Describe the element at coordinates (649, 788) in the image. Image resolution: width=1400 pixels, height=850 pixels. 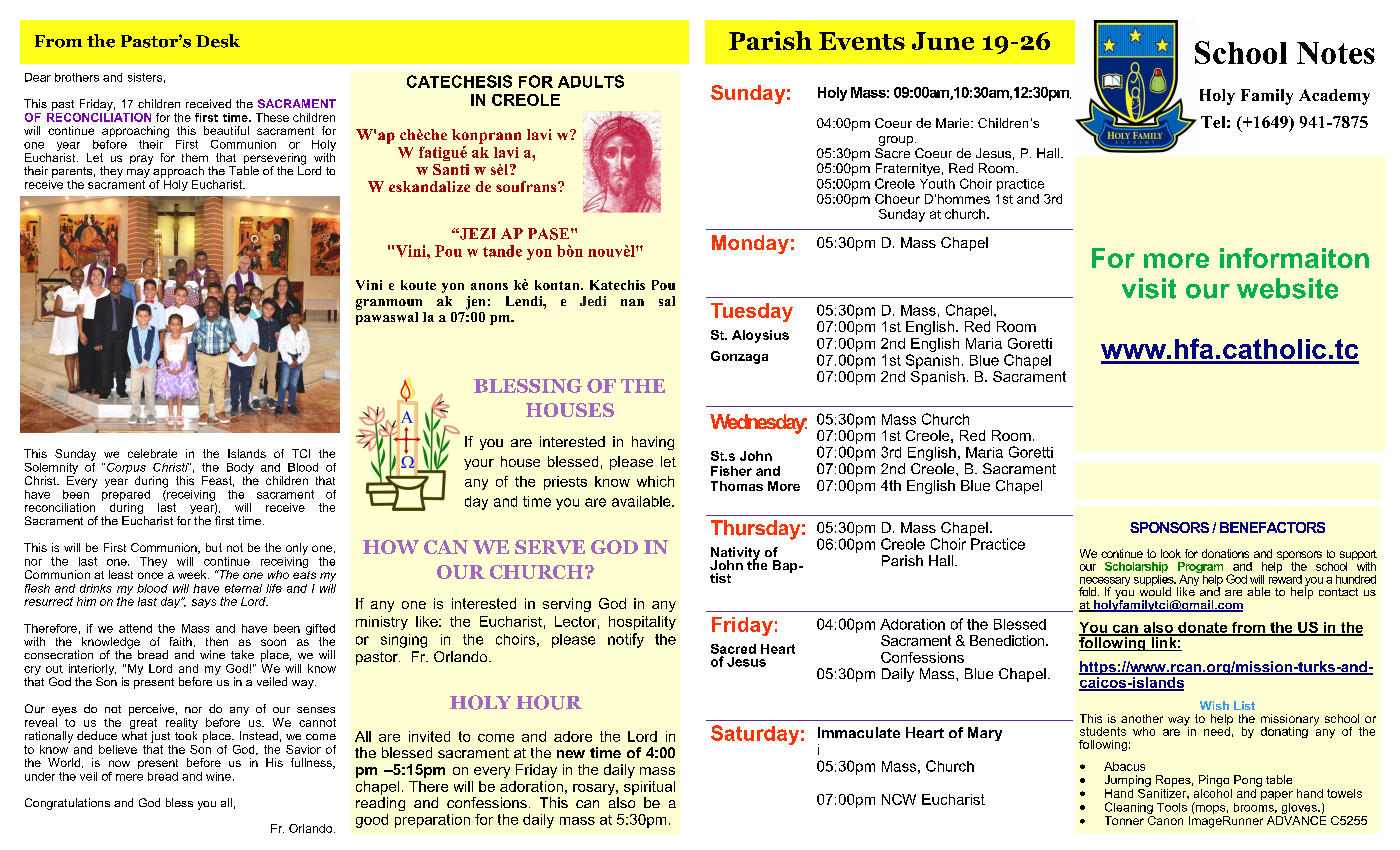
I see `spiritual` at that location.
